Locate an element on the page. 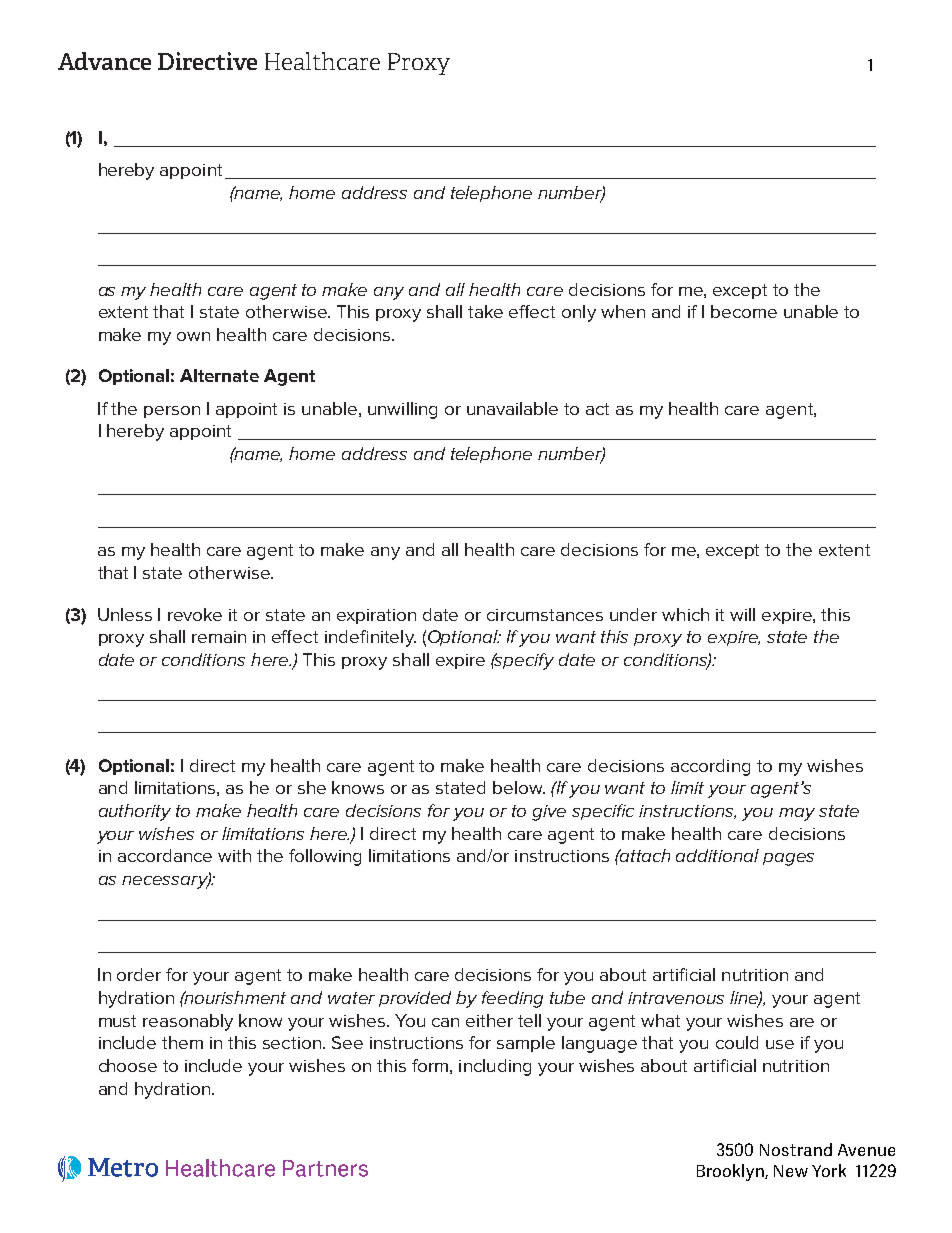 The height and width of the page is (1233, 952). choose is located at coordinates (128, 1065).
